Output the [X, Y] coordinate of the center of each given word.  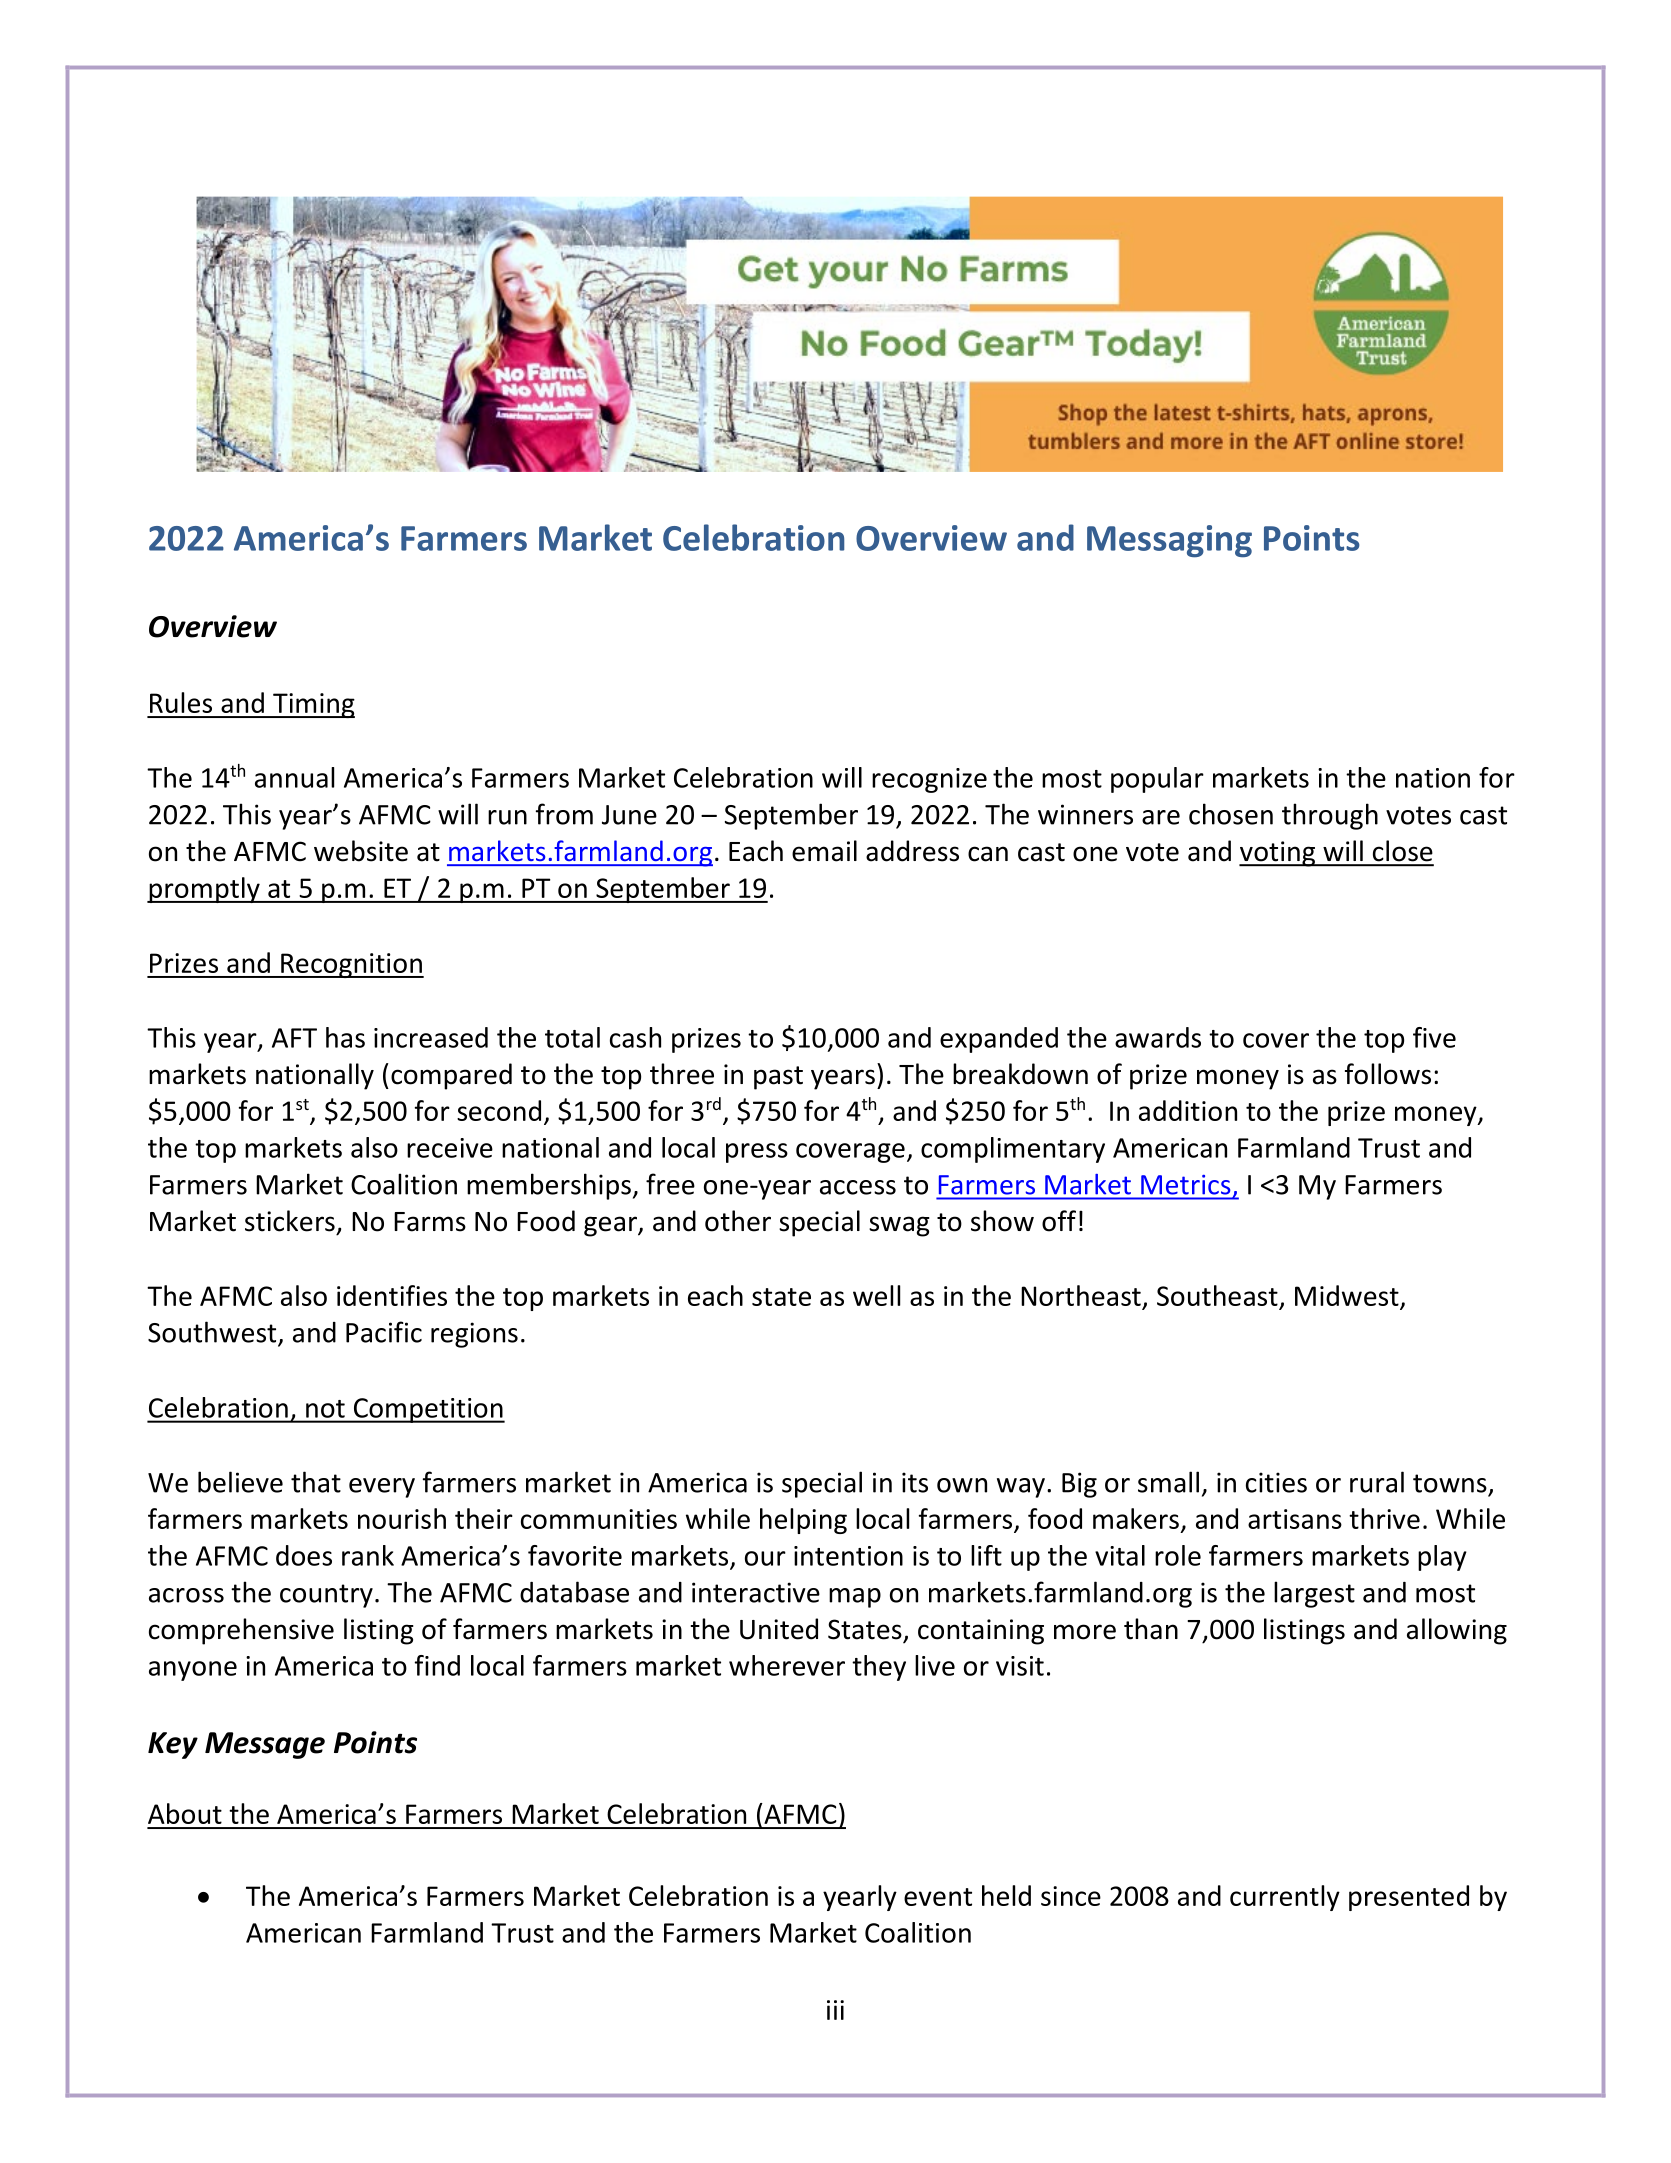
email [824, 851]
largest [1314, 1594]
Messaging [1169, 541]
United [779, 1629]
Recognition [351, 965]
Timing [313, 705]
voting [1278, 854]
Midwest [1347, 1295]
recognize [929, 780]
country [326, 1596]
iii [835, 2010]
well [876, 1295]
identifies [392, 1295]
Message [265, 1745]
